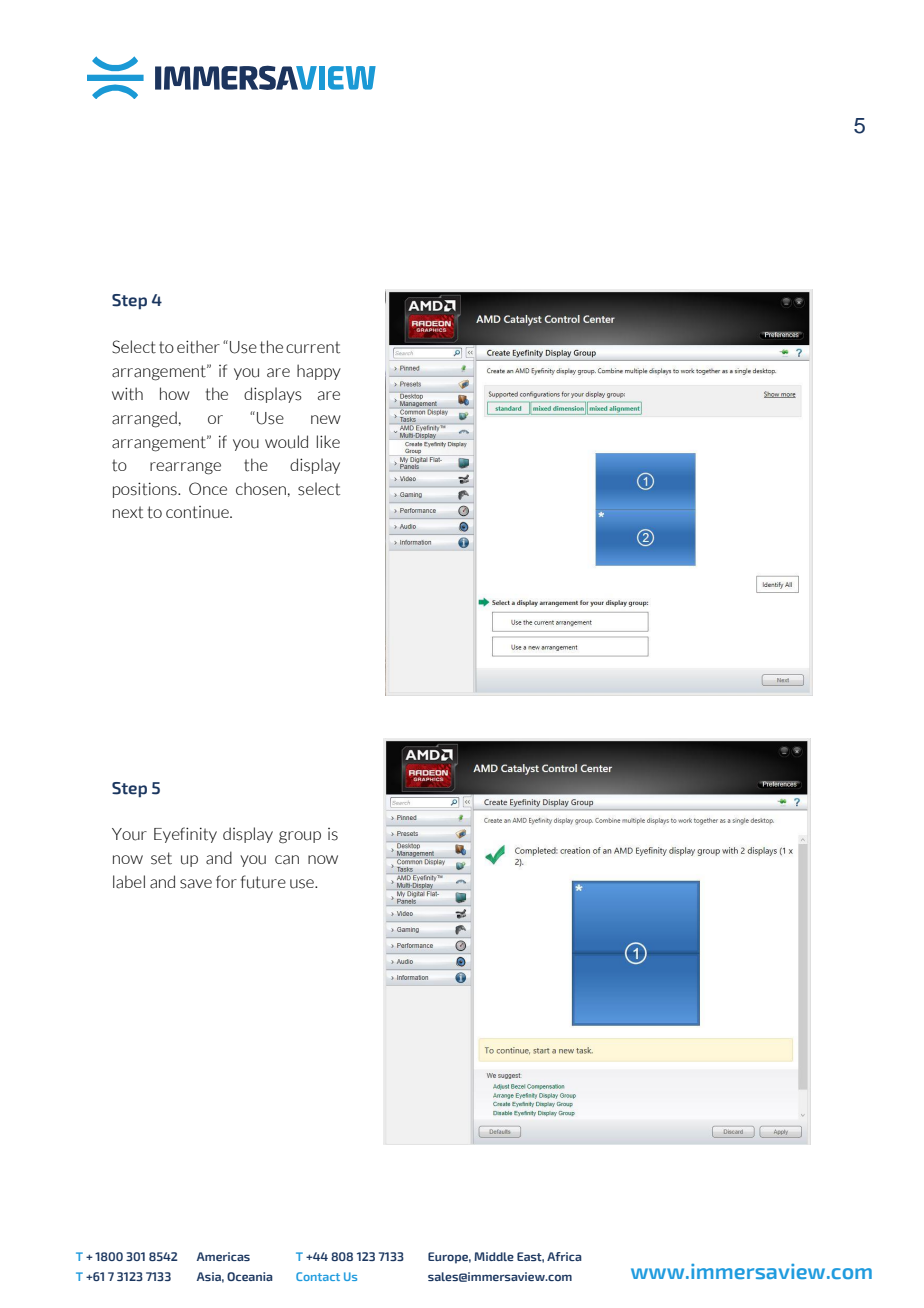  I want to click on like, so click(328, 441).
